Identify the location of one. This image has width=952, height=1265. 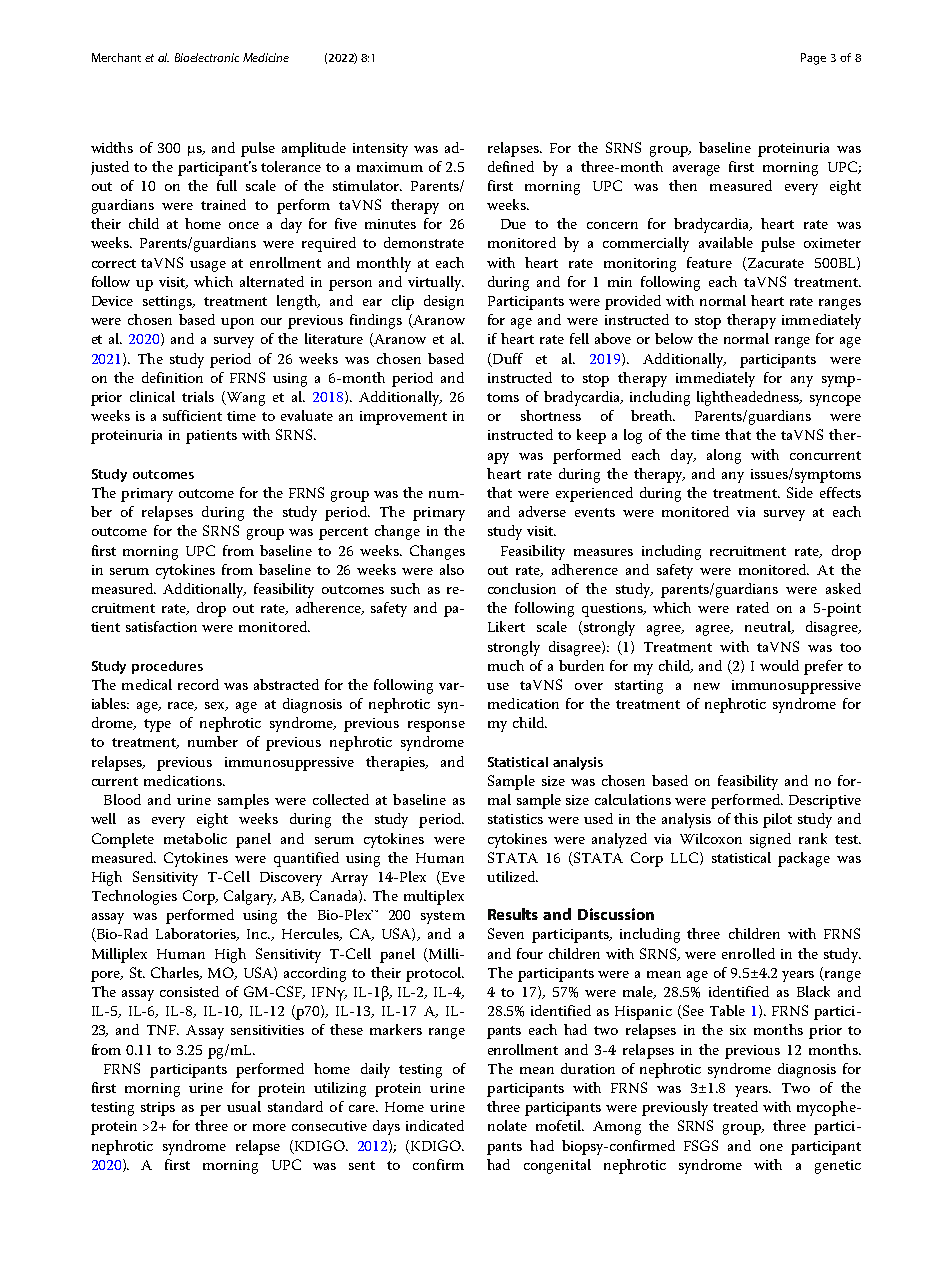
(771, 1147).
